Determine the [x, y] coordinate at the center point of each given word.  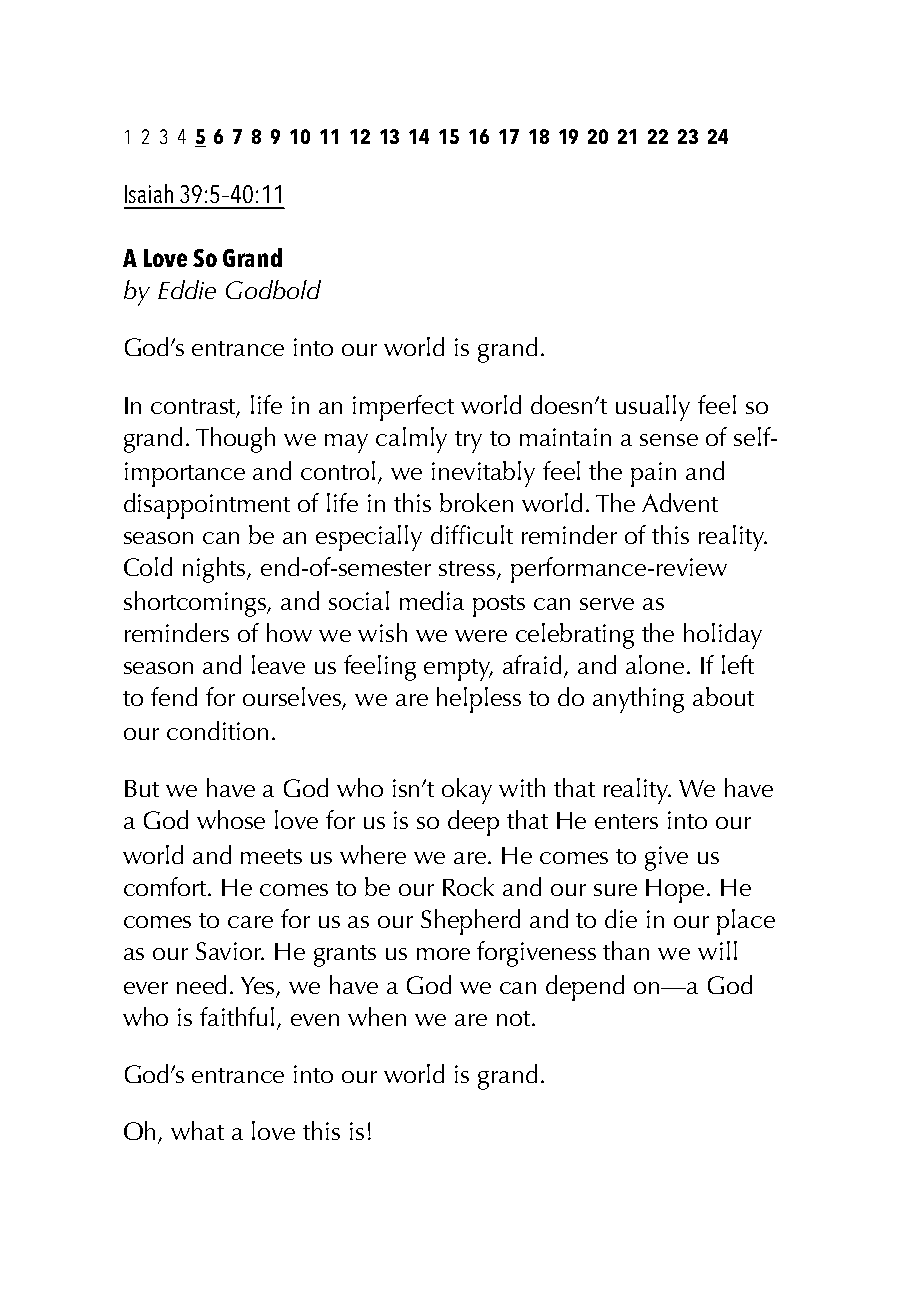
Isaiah [149, 193]
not [515, 1018]
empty [458, 670]
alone [655, 664]
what [197, 1130]
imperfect [403, 408]
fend [174, 696]
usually [653, 408]
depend [585, 988]
